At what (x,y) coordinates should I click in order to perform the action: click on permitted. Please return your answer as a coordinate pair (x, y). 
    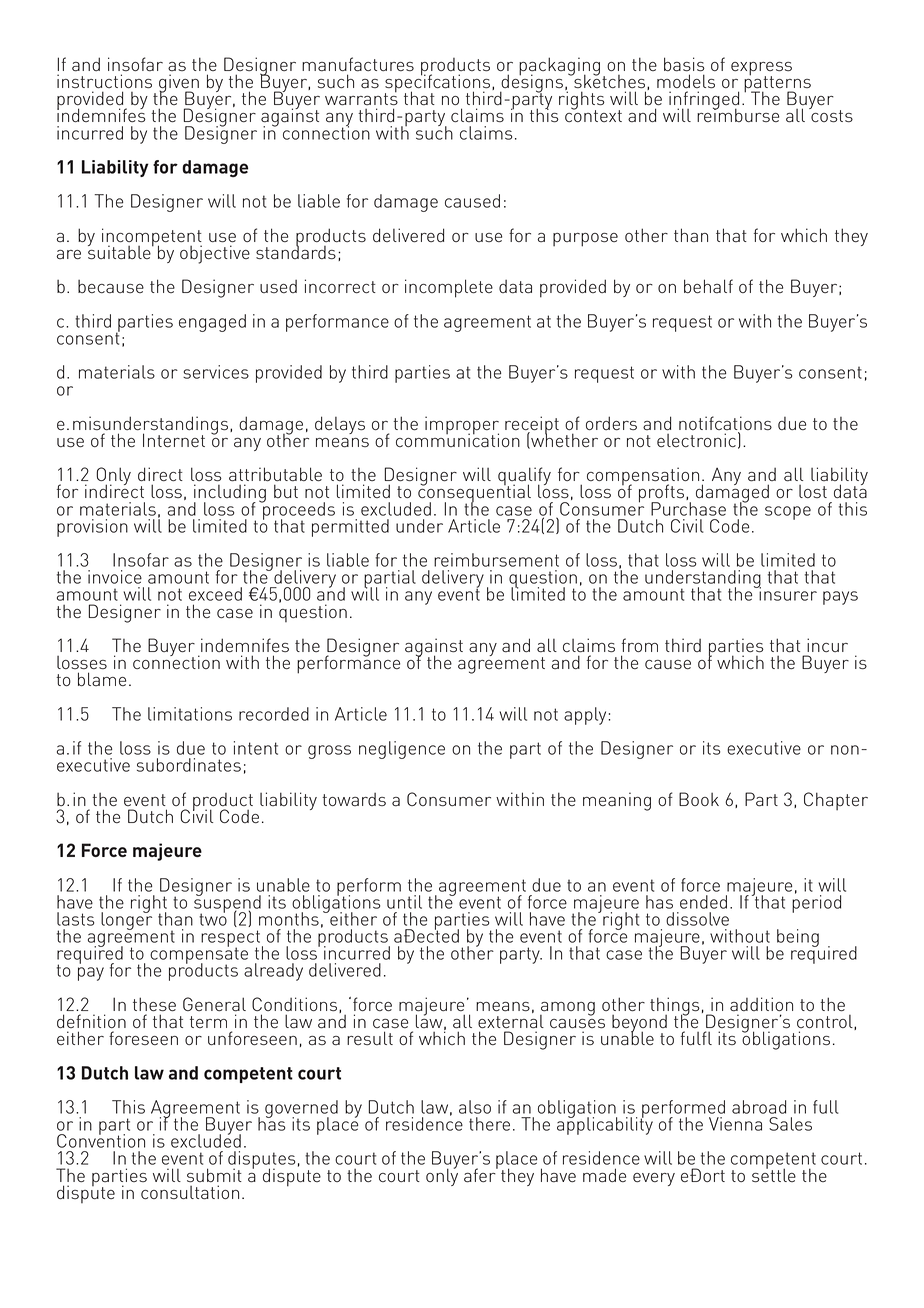
    Looking at the image, I should click on (350, 528).
